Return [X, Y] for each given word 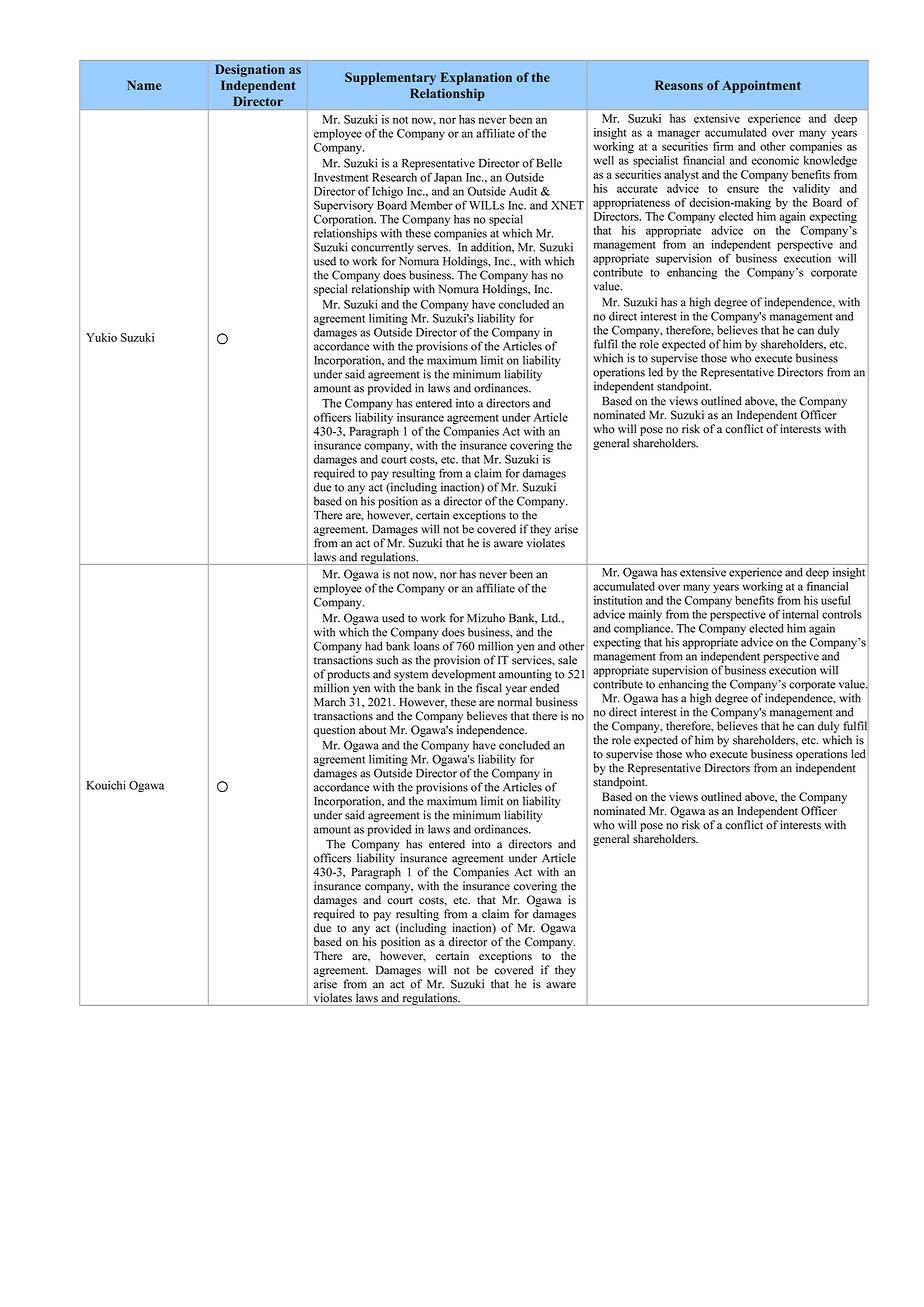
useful [835, 600]
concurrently [382, 248]
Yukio [101, 337]
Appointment [761, 86]
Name [144, 85]
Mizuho [486, 618]
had [374, 646]
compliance [643, 629]
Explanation [476, 78]
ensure [743, 189]
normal [515, 702]
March [330, 702]
